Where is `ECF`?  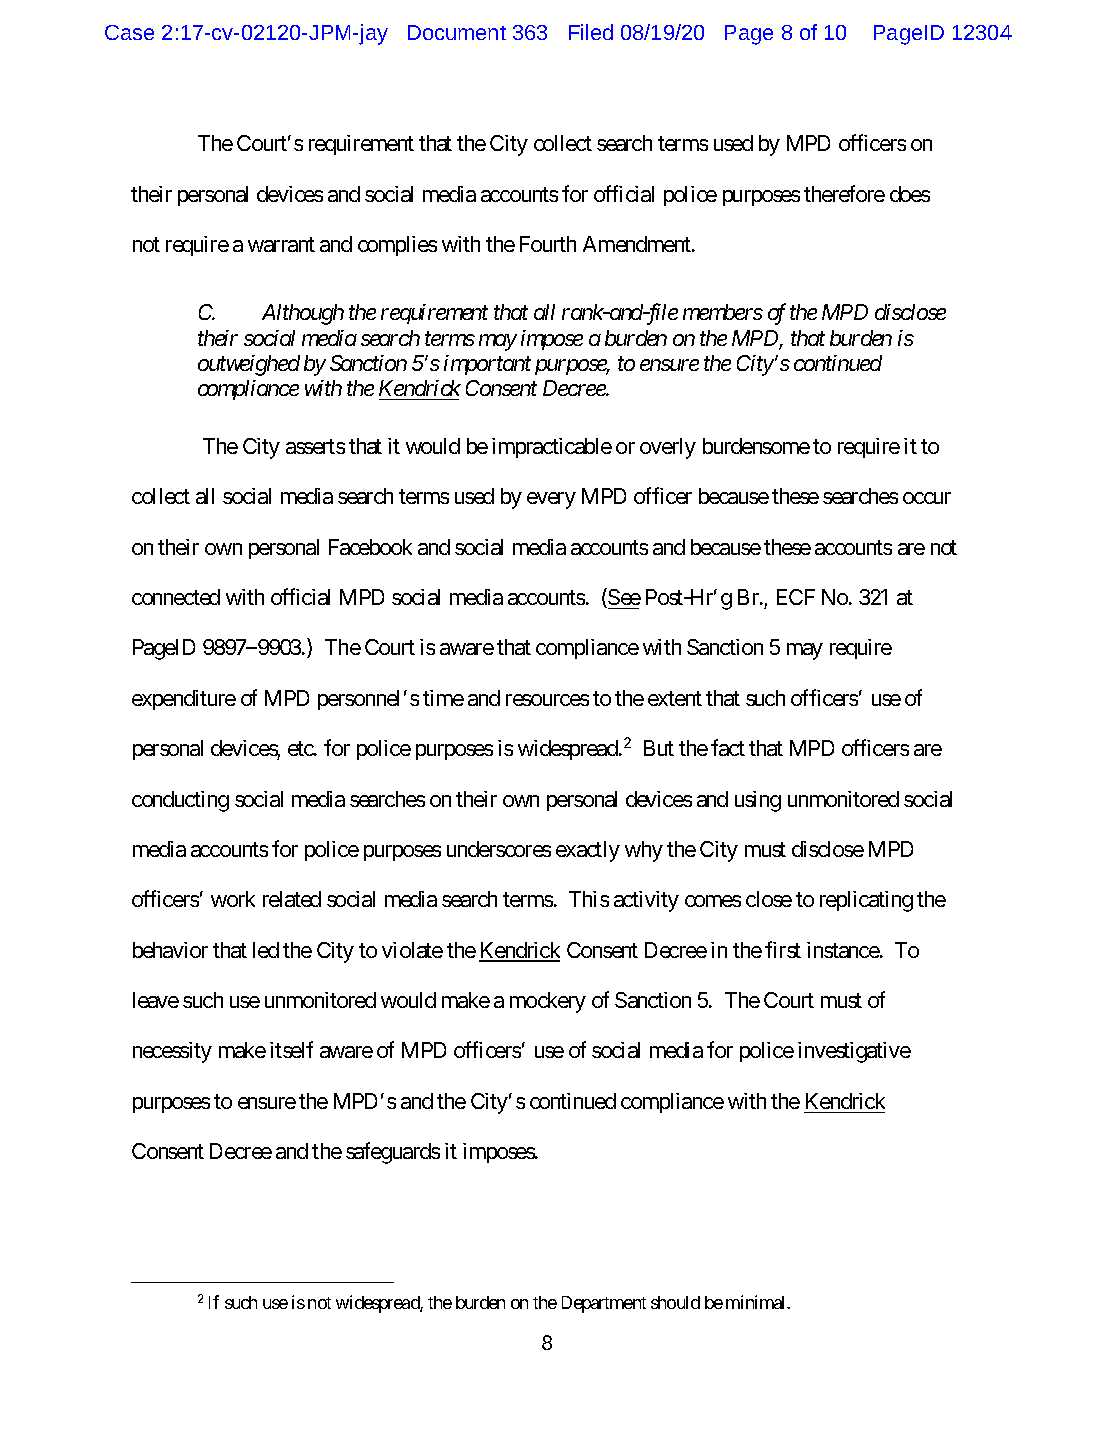 ECF is located at coordinates (796, 597).
